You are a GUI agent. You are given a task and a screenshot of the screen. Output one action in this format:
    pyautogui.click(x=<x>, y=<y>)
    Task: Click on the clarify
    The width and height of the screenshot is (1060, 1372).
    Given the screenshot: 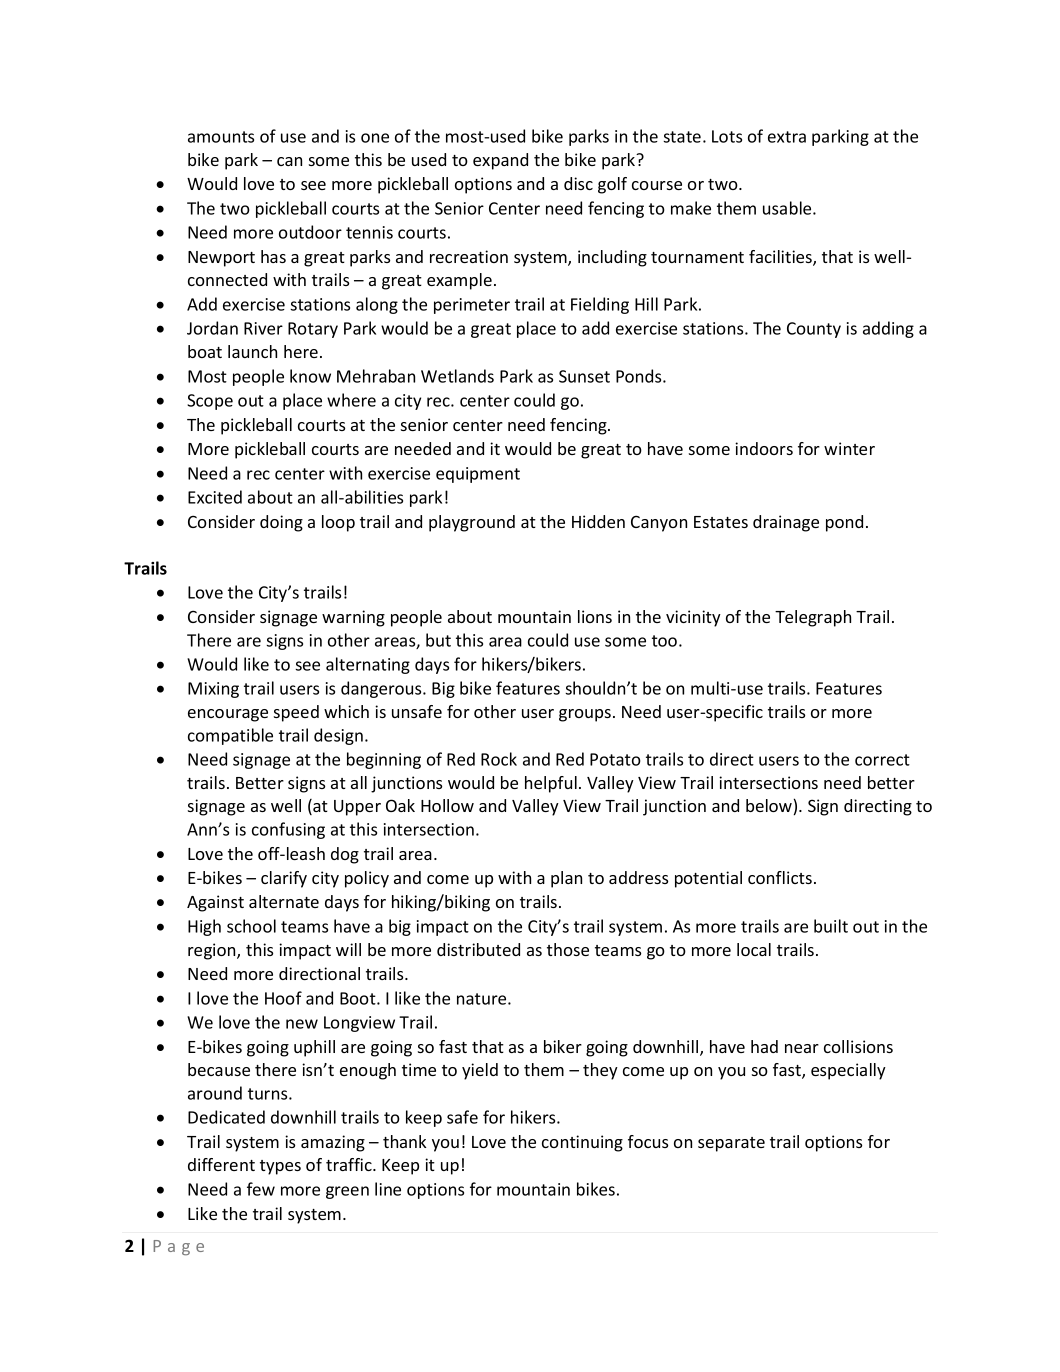 What is the action you would take?
    pyautogui.click(x=284, y=879)
